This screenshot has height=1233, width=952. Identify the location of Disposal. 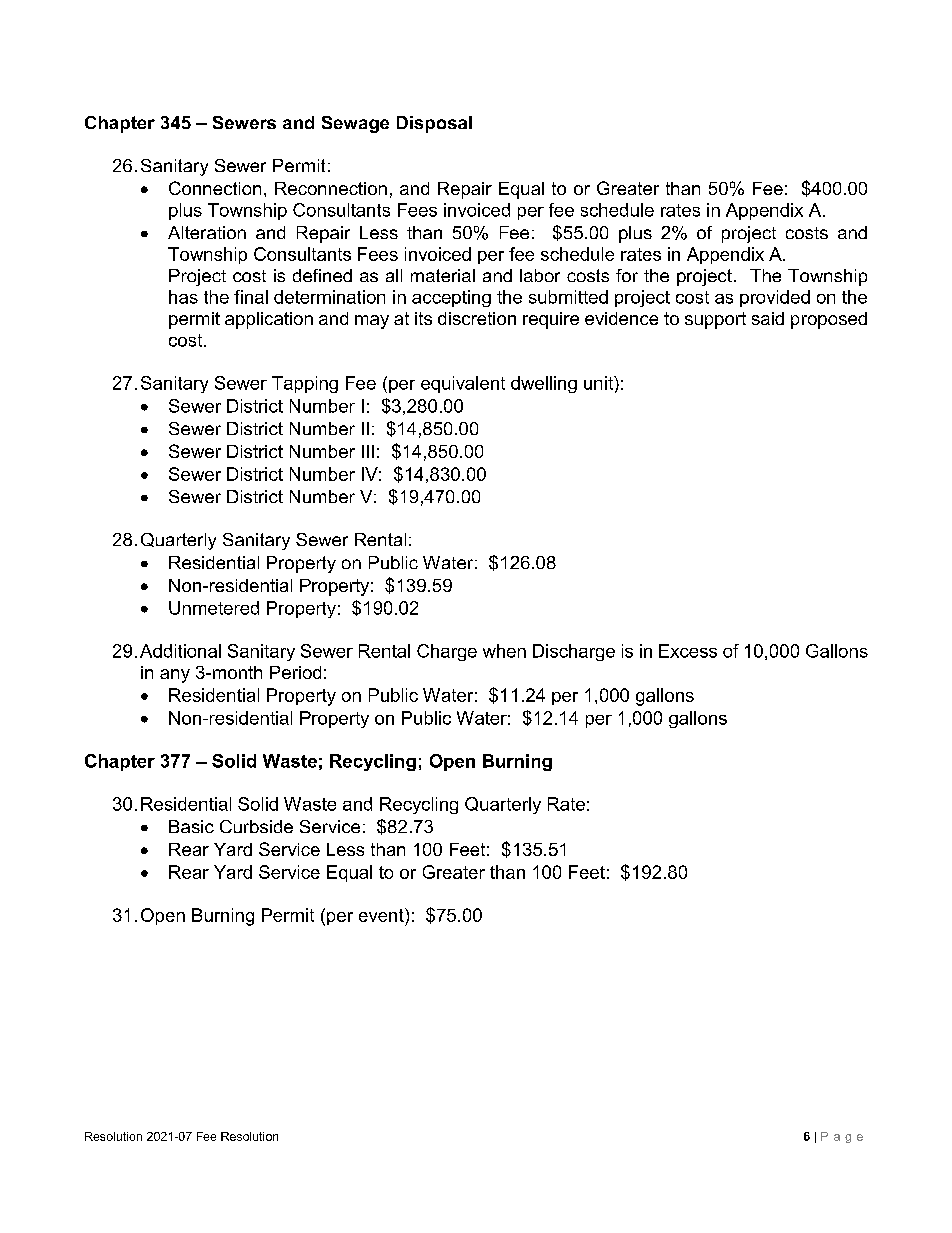
(434, 124).
